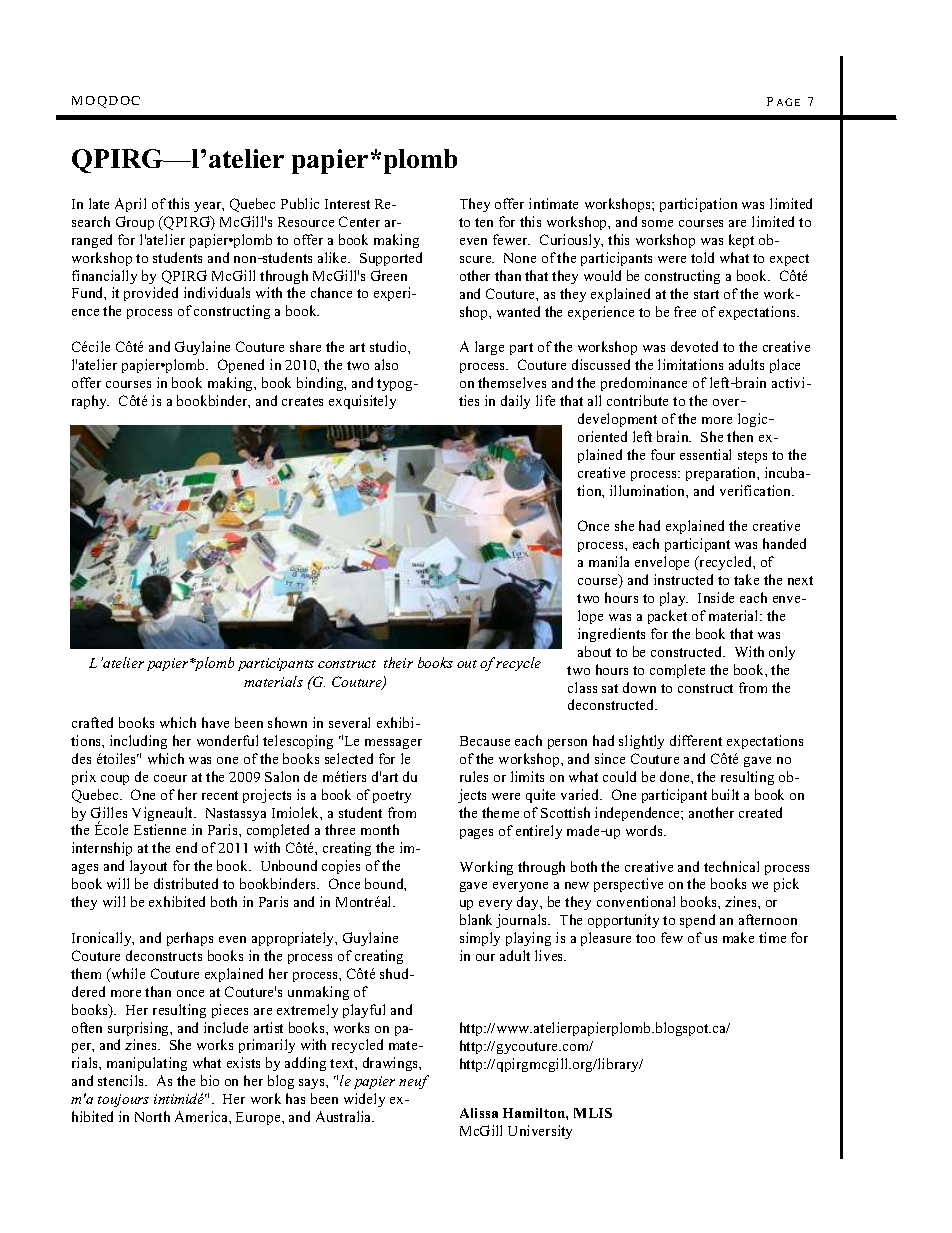 Image resolution: width=952 pixels, height=1233 pixels. Describe the element at coordinates (476, 919) in the document. I see `blank` at that location.
